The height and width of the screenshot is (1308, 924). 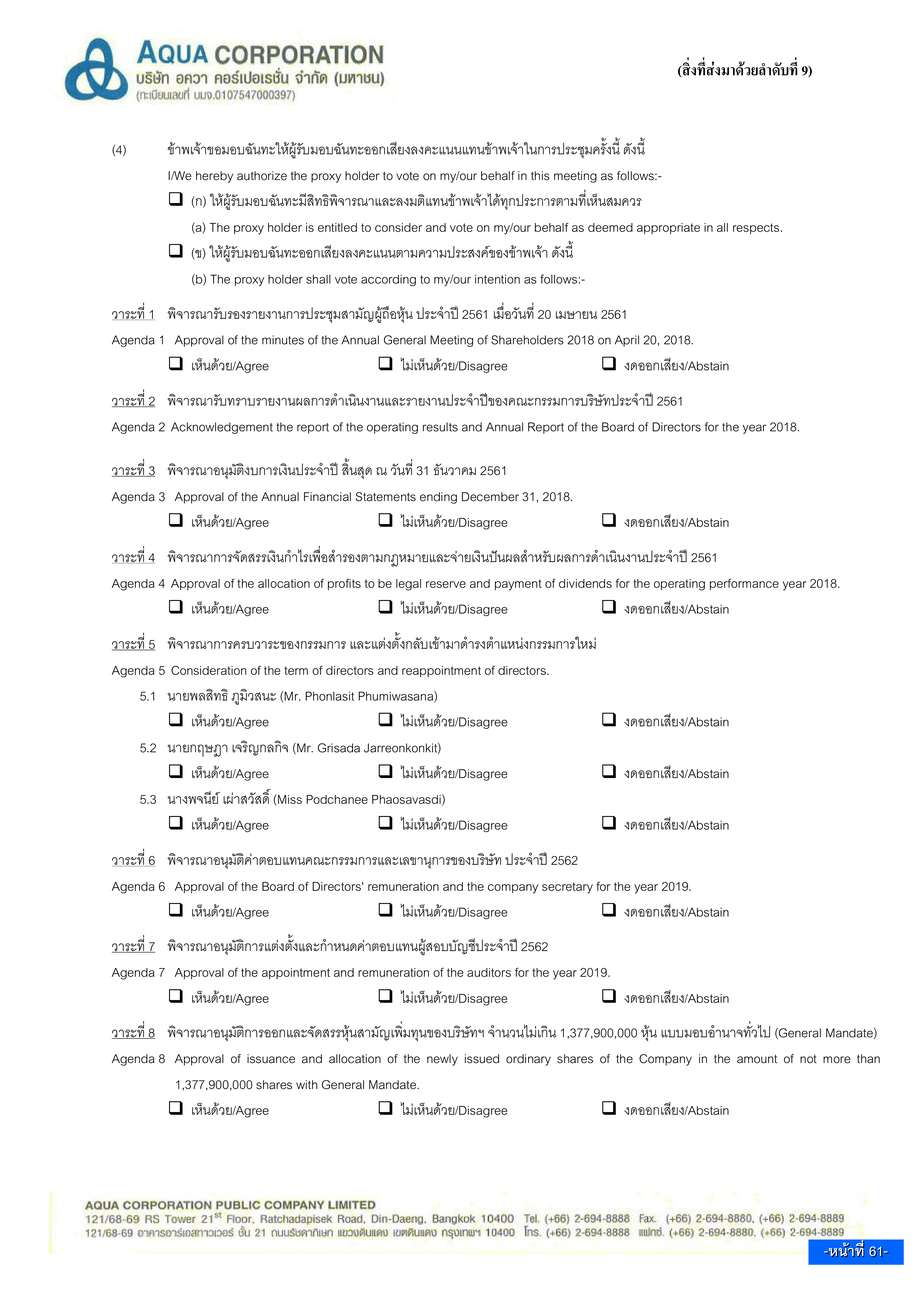 What do you see at coordinates (271, 1059) in the screenshot?
I see `issuance` at bounding box center [271, 1059].
